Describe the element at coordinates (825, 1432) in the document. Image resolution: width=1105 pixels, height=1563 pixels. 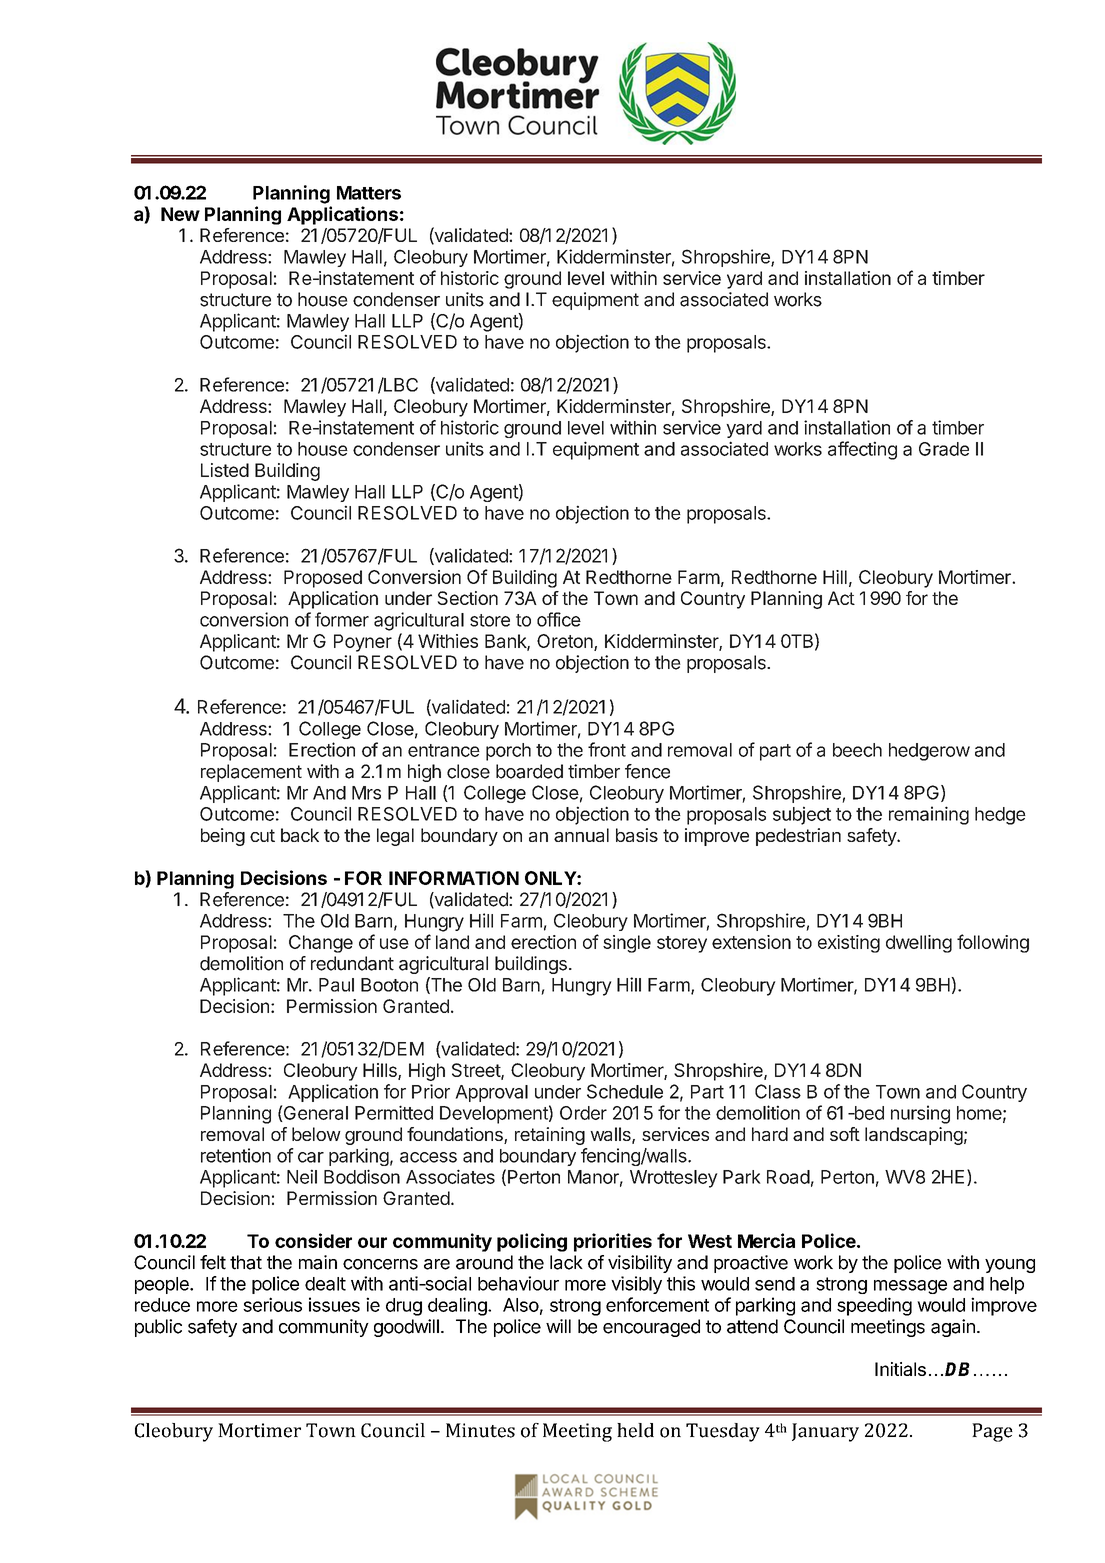
I see `January` at that location.
